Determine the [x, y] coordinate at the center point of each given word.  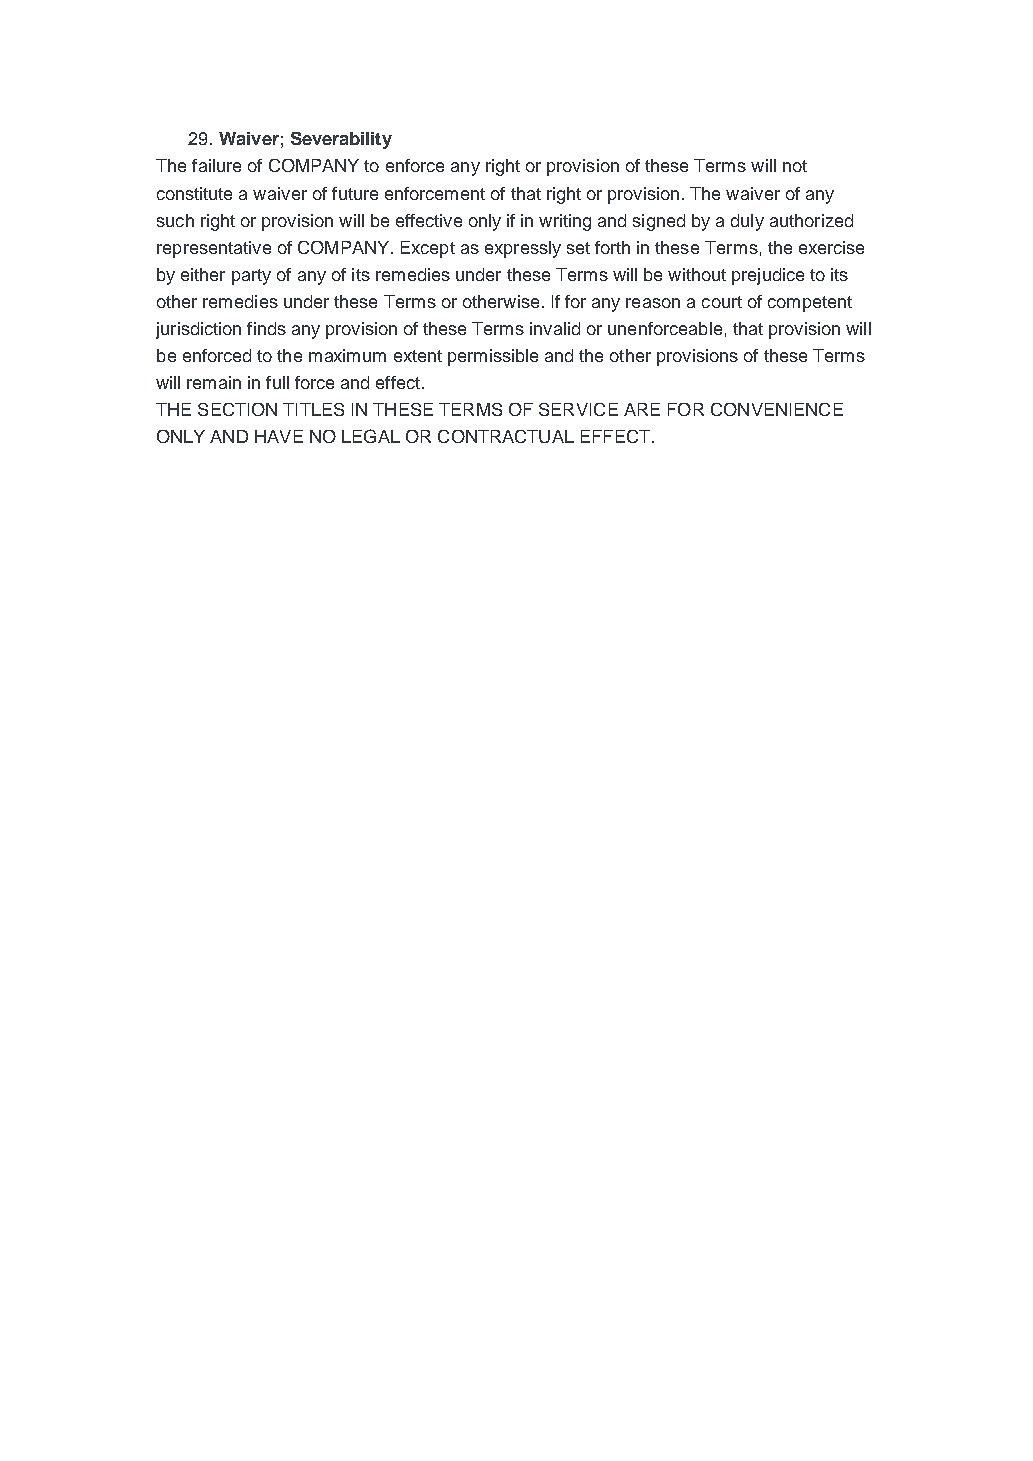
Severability [341, 140]
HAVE [279, 436]
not [795, 166]
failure [216, 165]
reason [653, 303]
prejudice [768, 276]
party [251, 277]
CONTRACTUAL [506, 436]
